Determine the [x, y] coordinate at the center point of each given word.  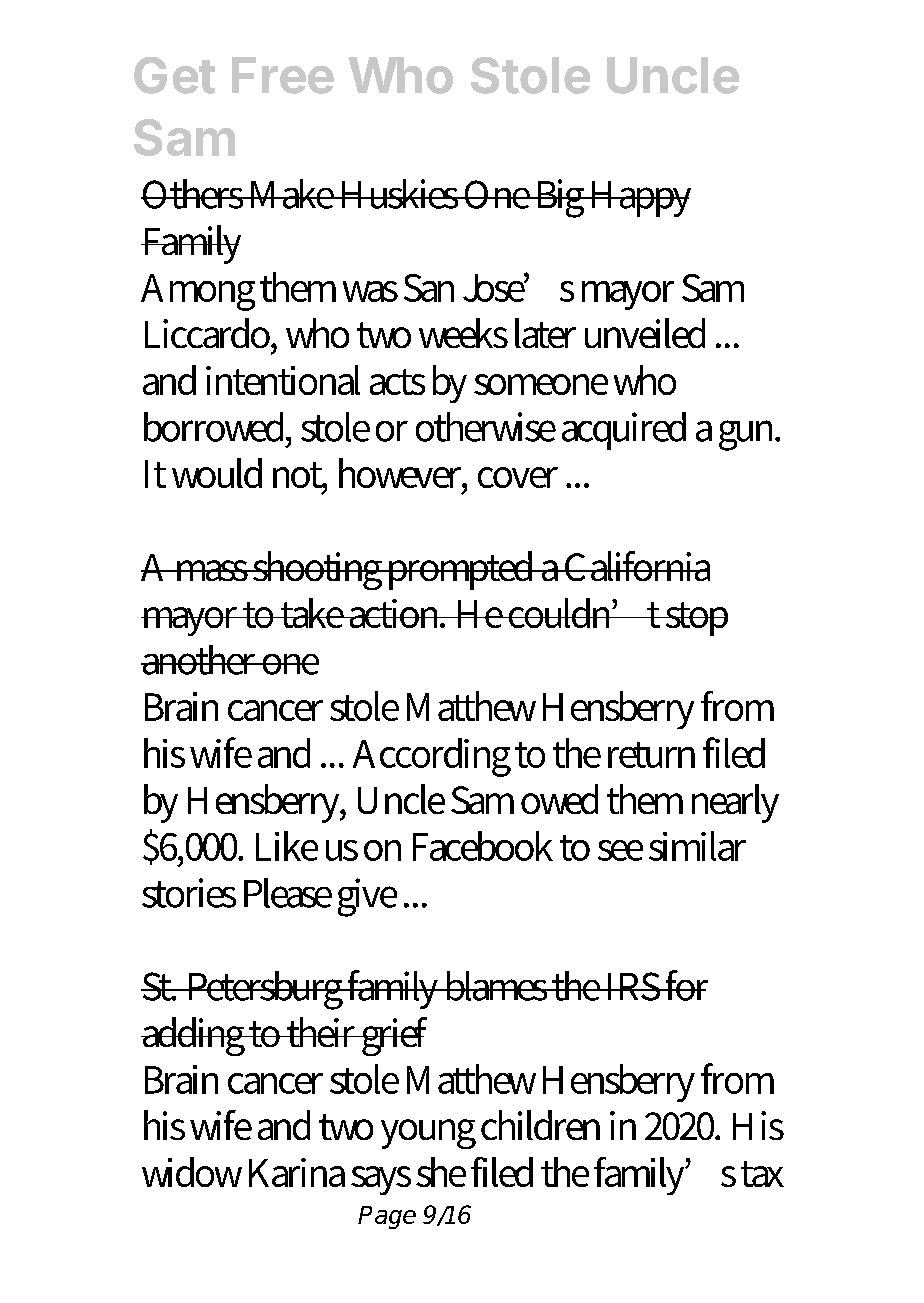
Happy [639, 199]
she [441, 1172]
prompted [461, 570]
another [200, 660]
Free [283, 75]
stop [696, 619]
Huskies [399, 194]
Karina [297, 1172]
